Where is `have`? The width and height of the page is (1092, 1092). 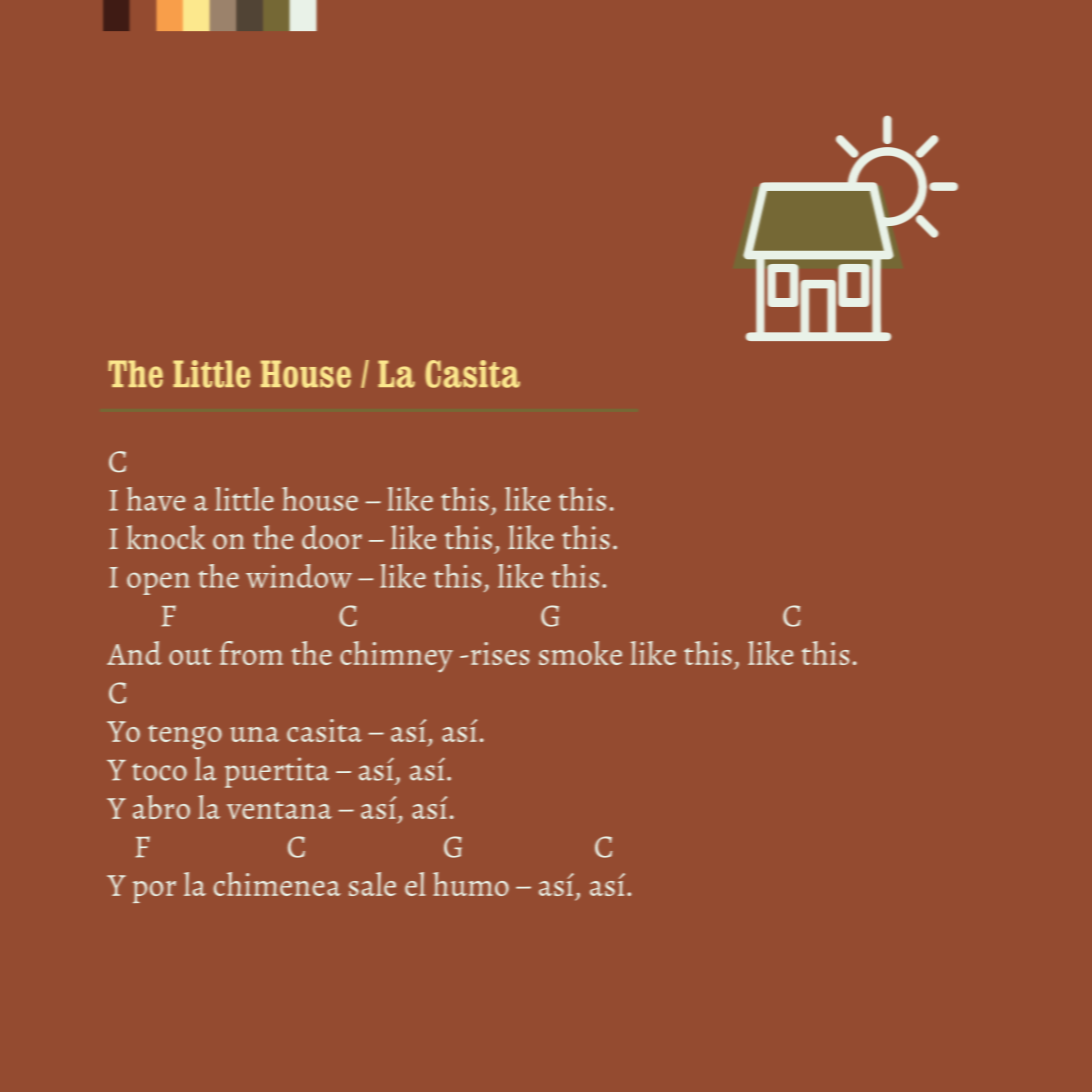 have is located at coordinates (156, 499).
